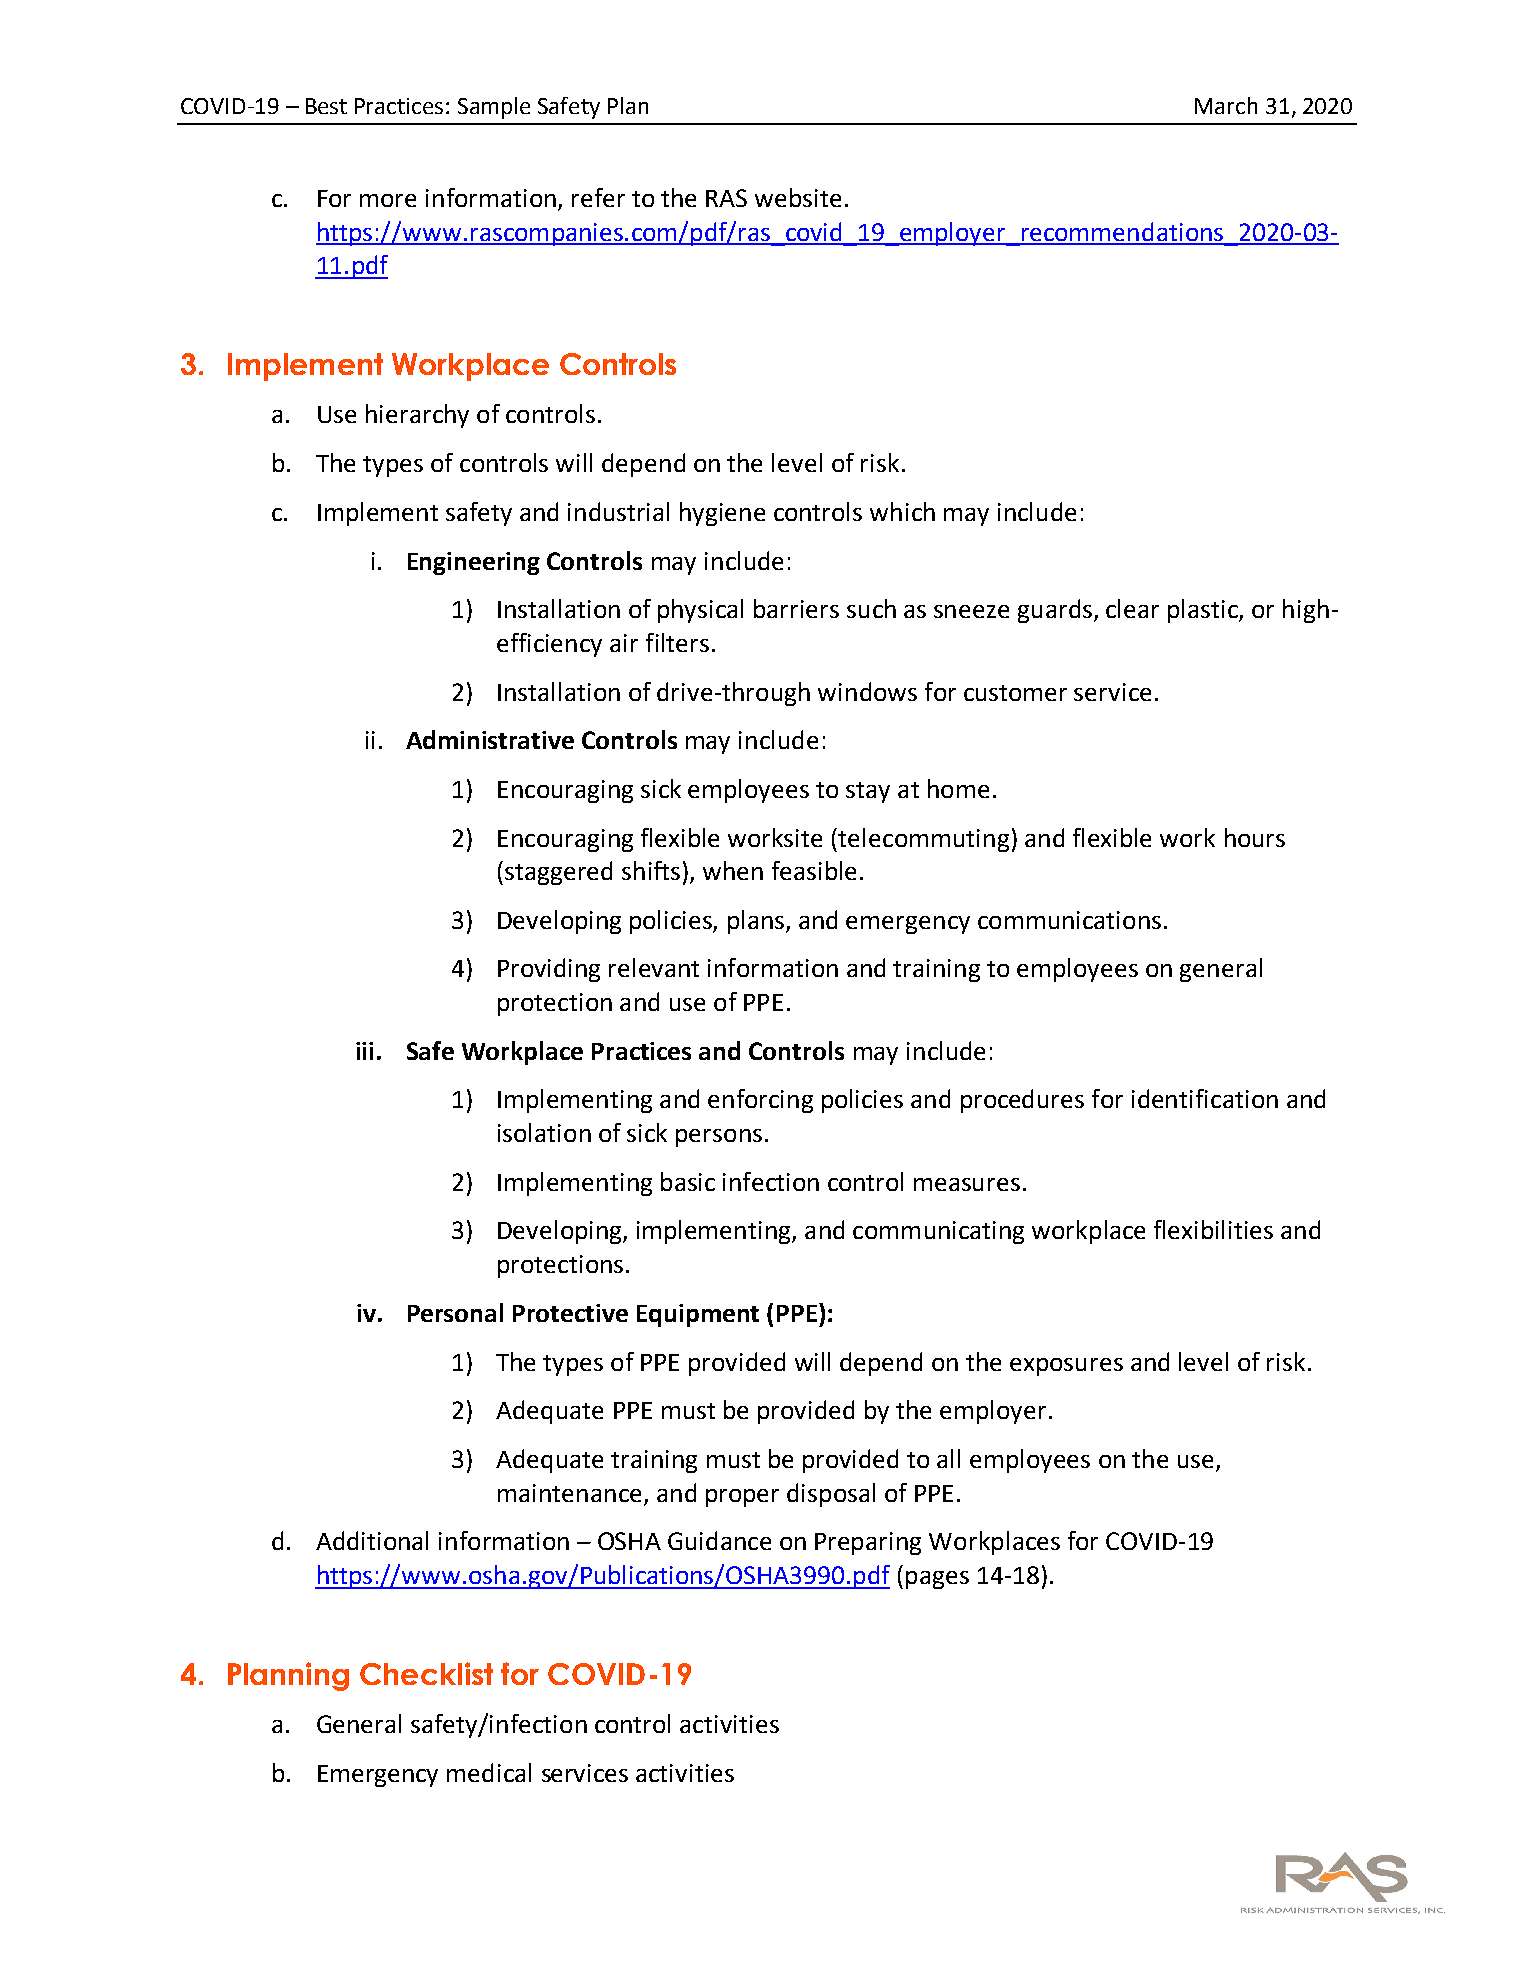 The height and width of the screenshot is (1984, 1533). Describe the element at coordinates (1069, 920) in the screenshot. I see `communications` at that location.
